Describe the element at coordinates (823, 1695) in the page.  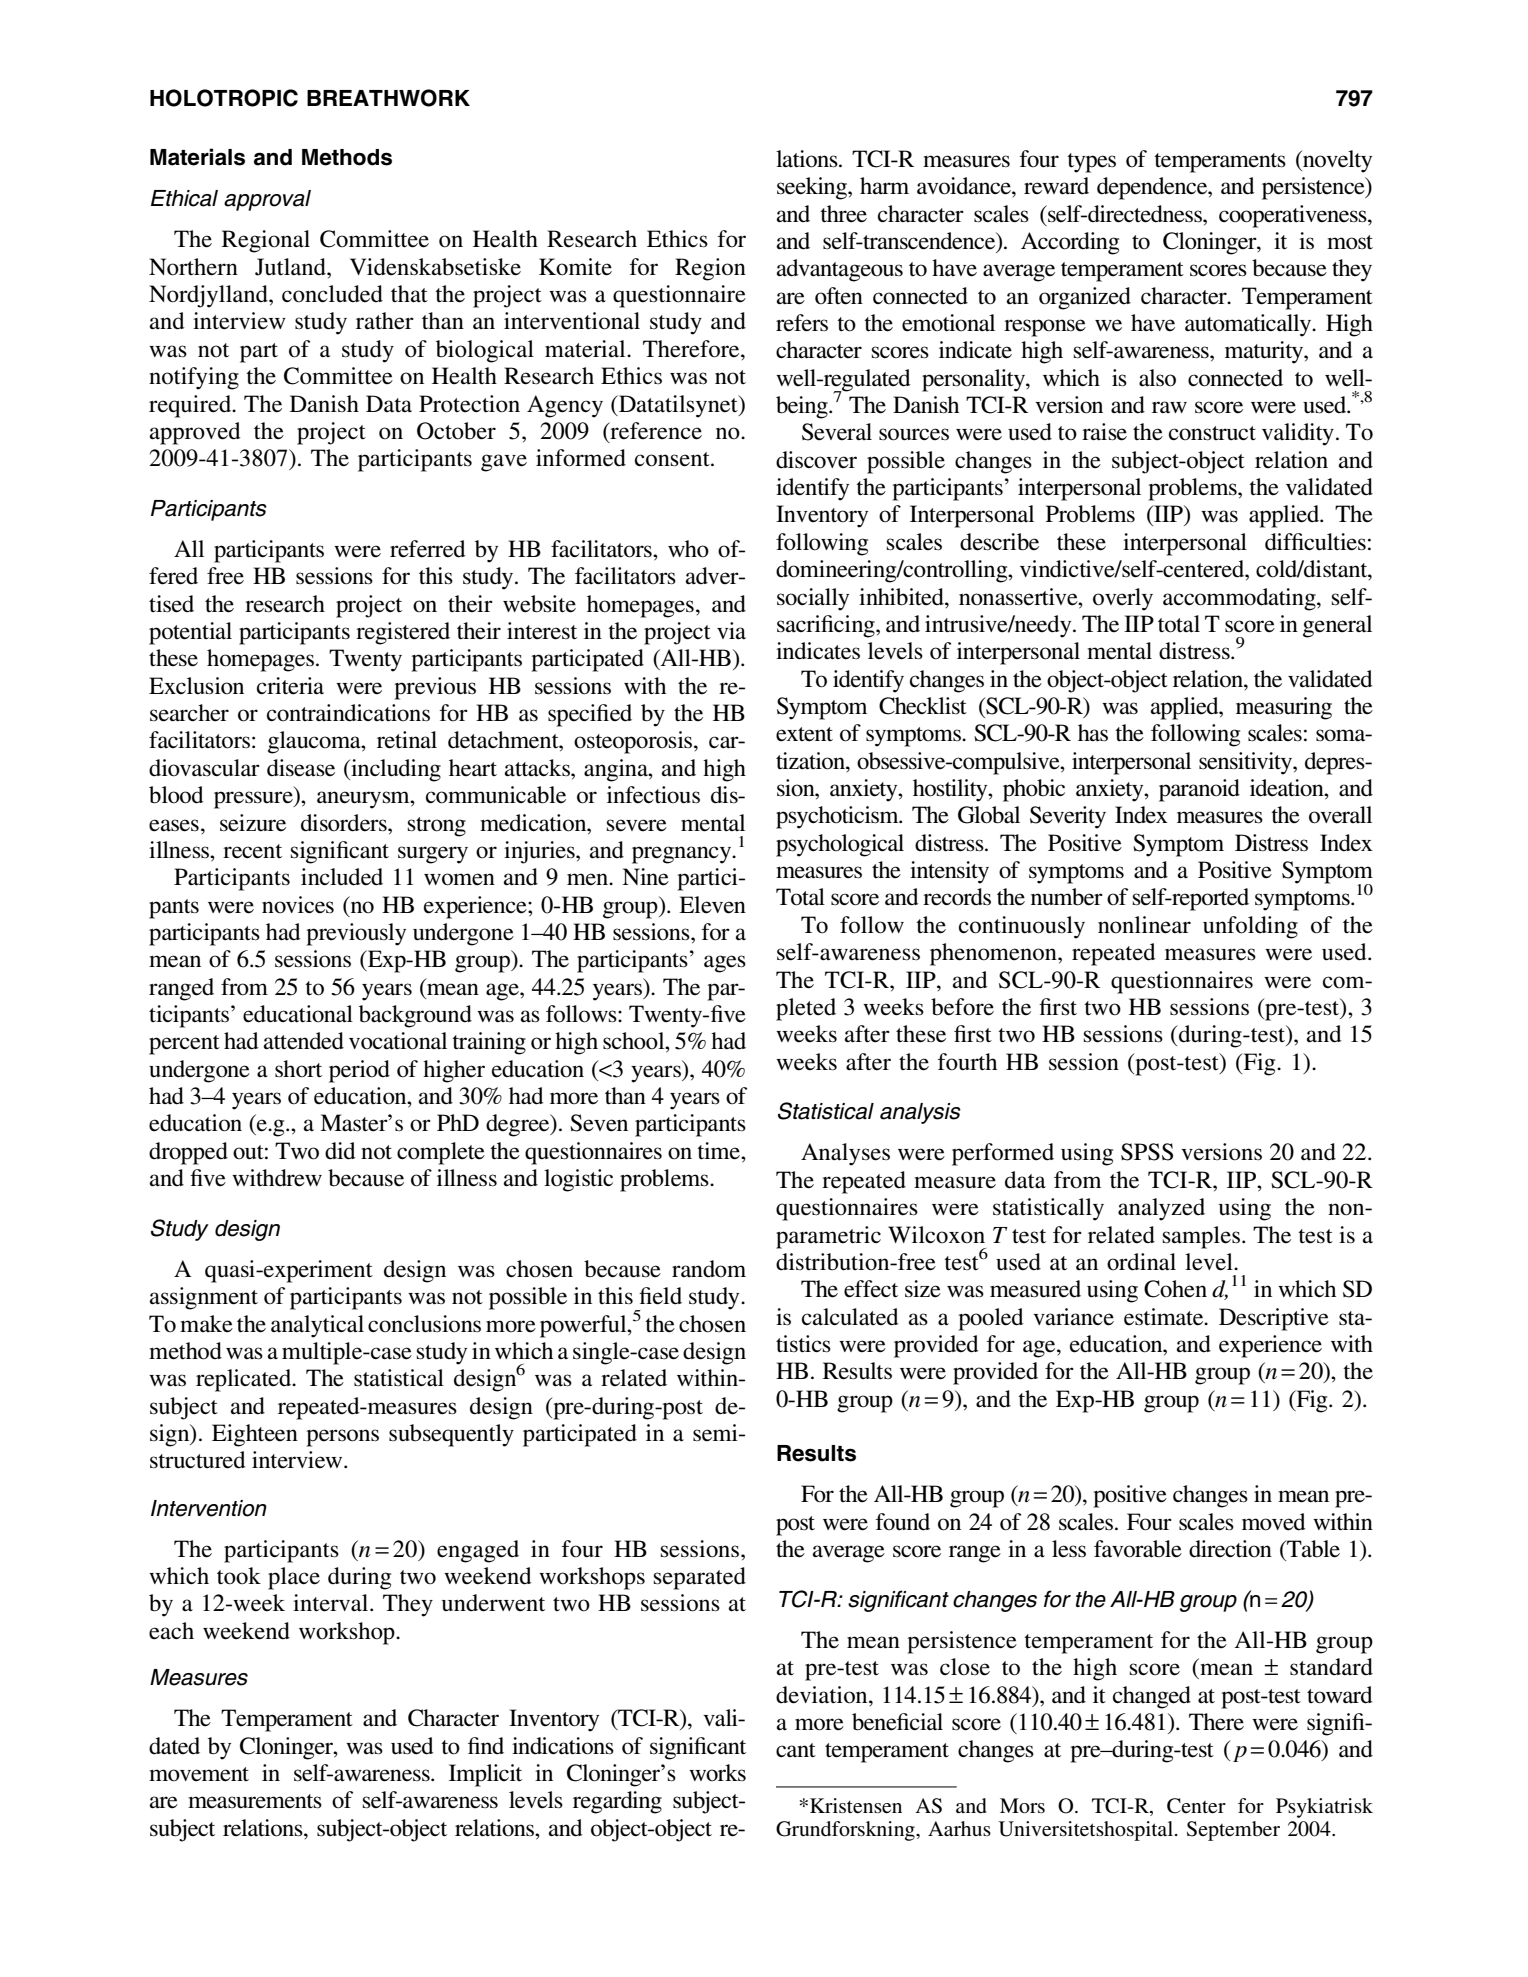
I see `deviation` at that location.
